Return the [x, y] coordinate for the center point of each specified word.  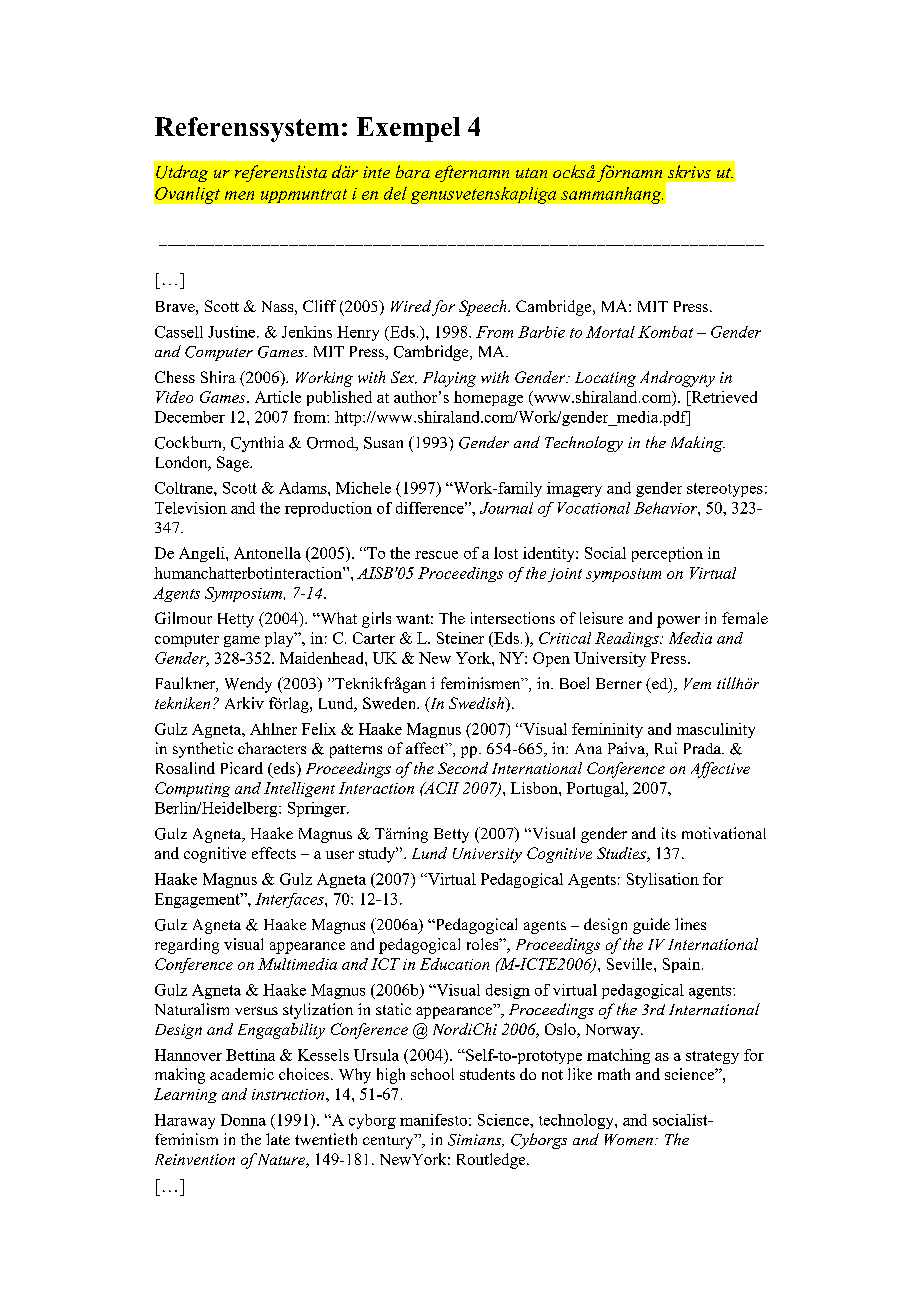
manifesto [433, 1120]
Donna [243, 1120]
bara [413, 171]
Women [629, 1139]
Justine [231, 332]
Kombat [665, 332]
